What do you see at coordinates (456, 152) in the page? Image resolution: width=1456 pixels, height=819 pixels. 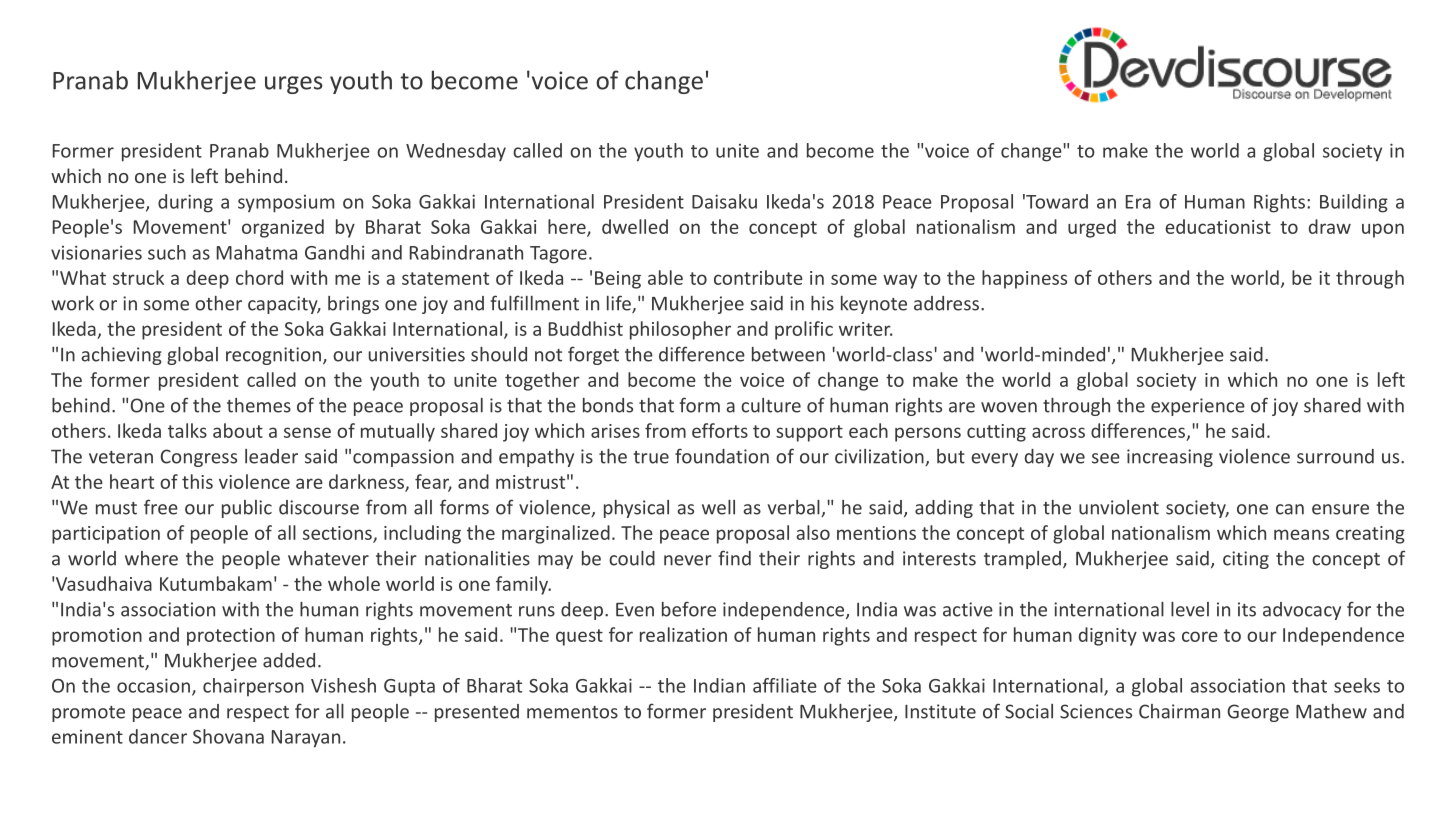 I see `Wednesday` at bounding box center [456, 152].
